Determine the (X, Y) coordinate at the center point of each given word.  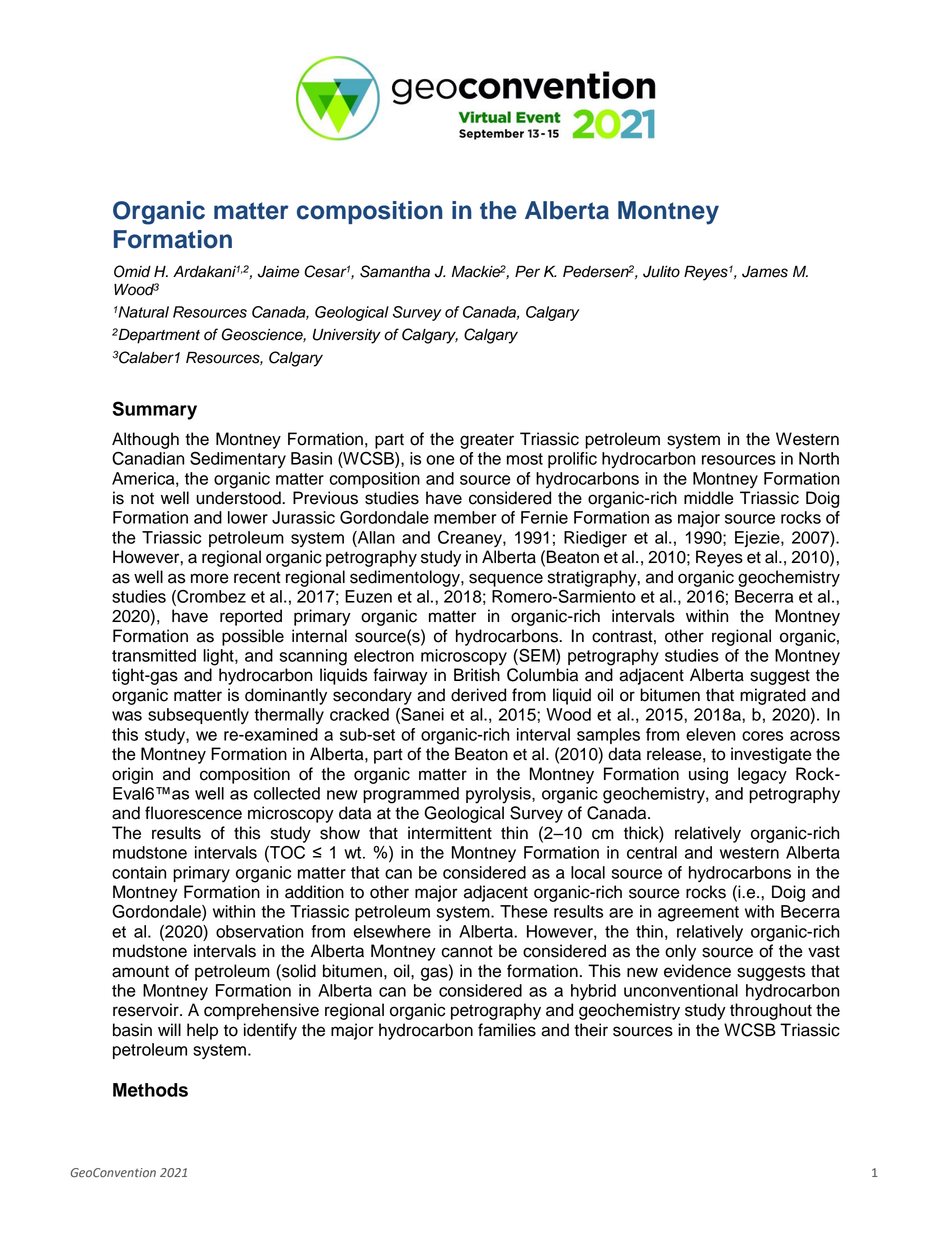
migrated (773, 696)
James (765, 272)
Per (527, 271)
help (202, 1031)
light (219, 657)
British (477, 675)
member (465, 517)
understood (239, 498)
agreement (698, 914)
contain (139, 872)
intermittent (450, 833)
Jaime (278, 271)
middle (709, 498)
